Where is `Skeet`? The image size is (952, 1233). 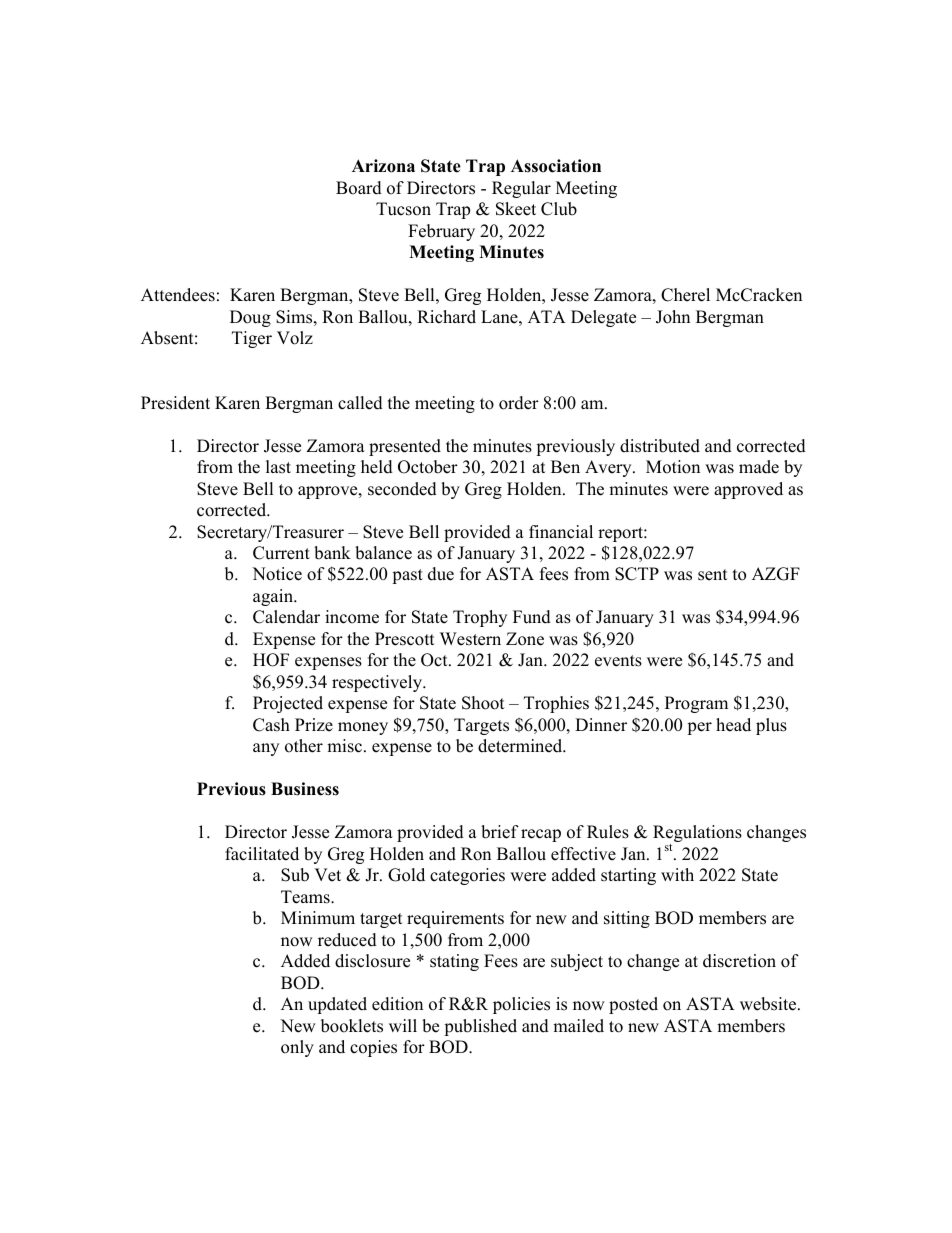
Skeet is located at coordinates (516, 209).
